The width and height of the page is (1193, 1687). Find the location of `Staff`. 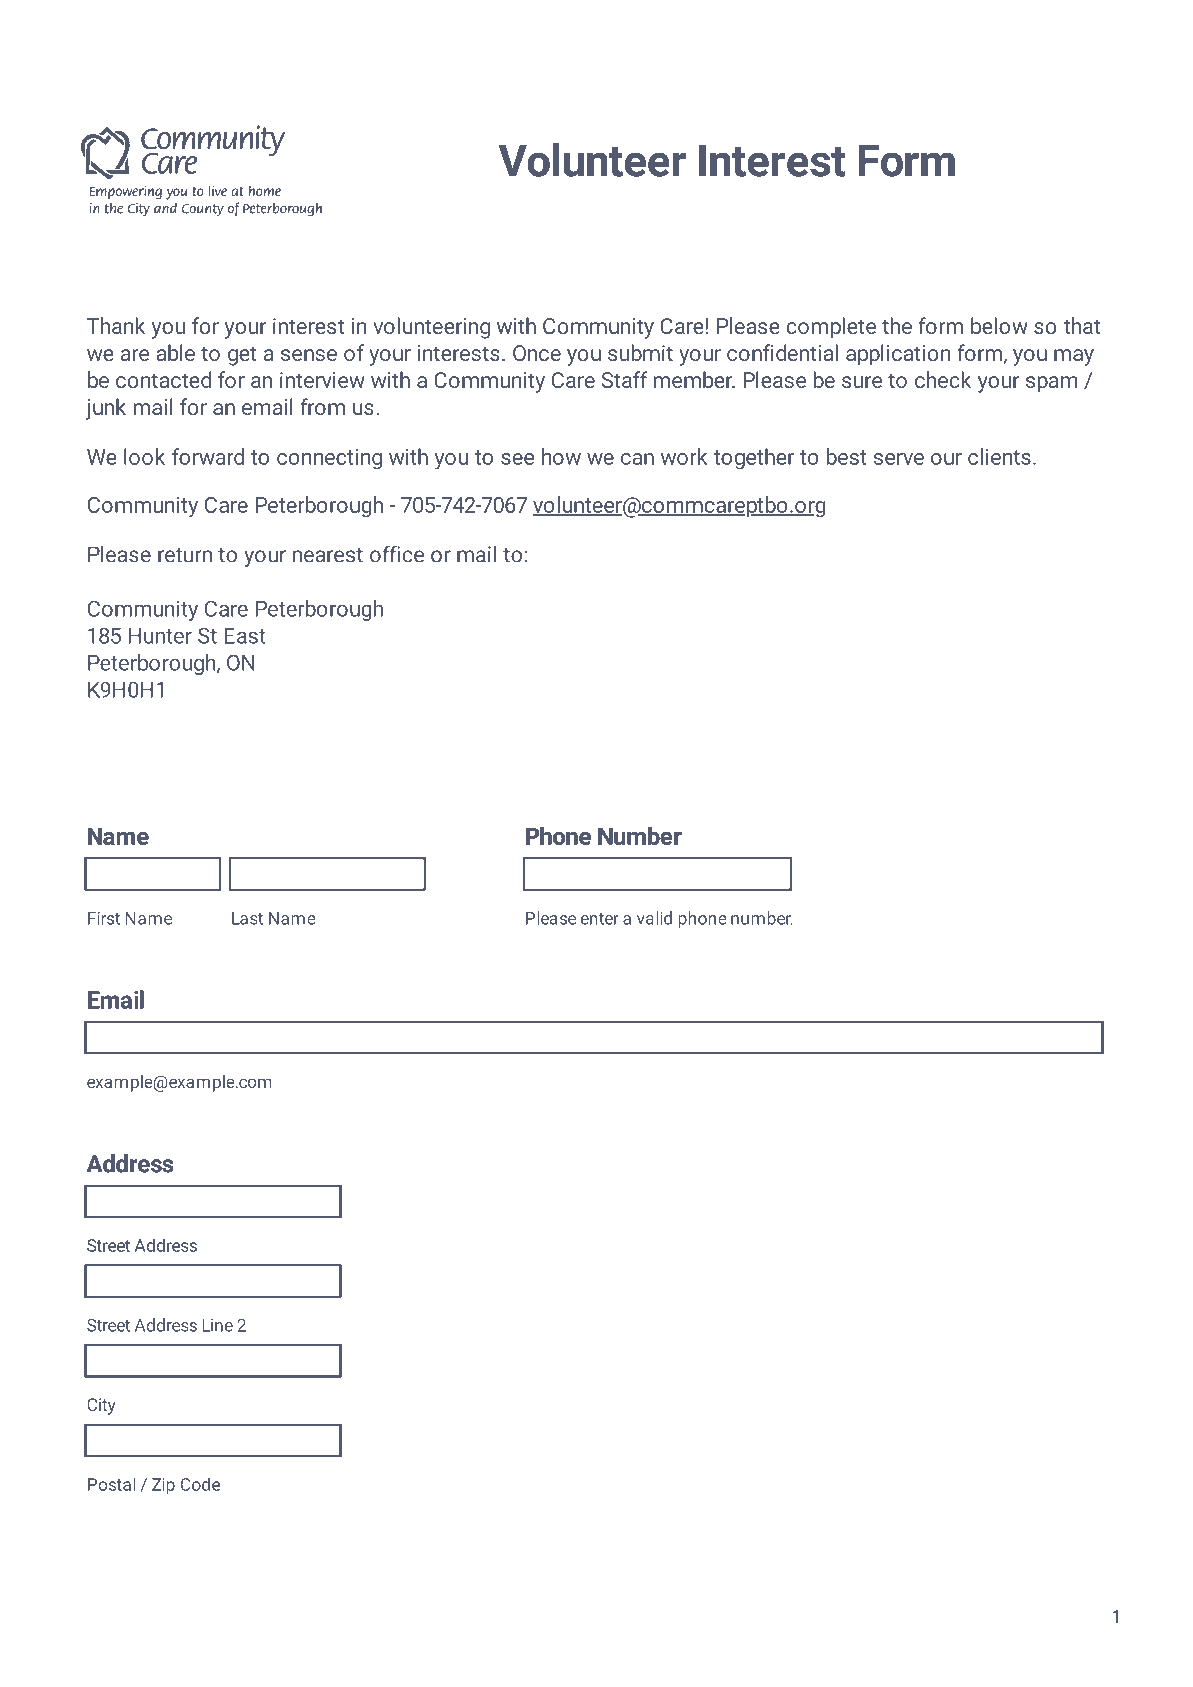

Staff is located at coordinates (625, 379).
